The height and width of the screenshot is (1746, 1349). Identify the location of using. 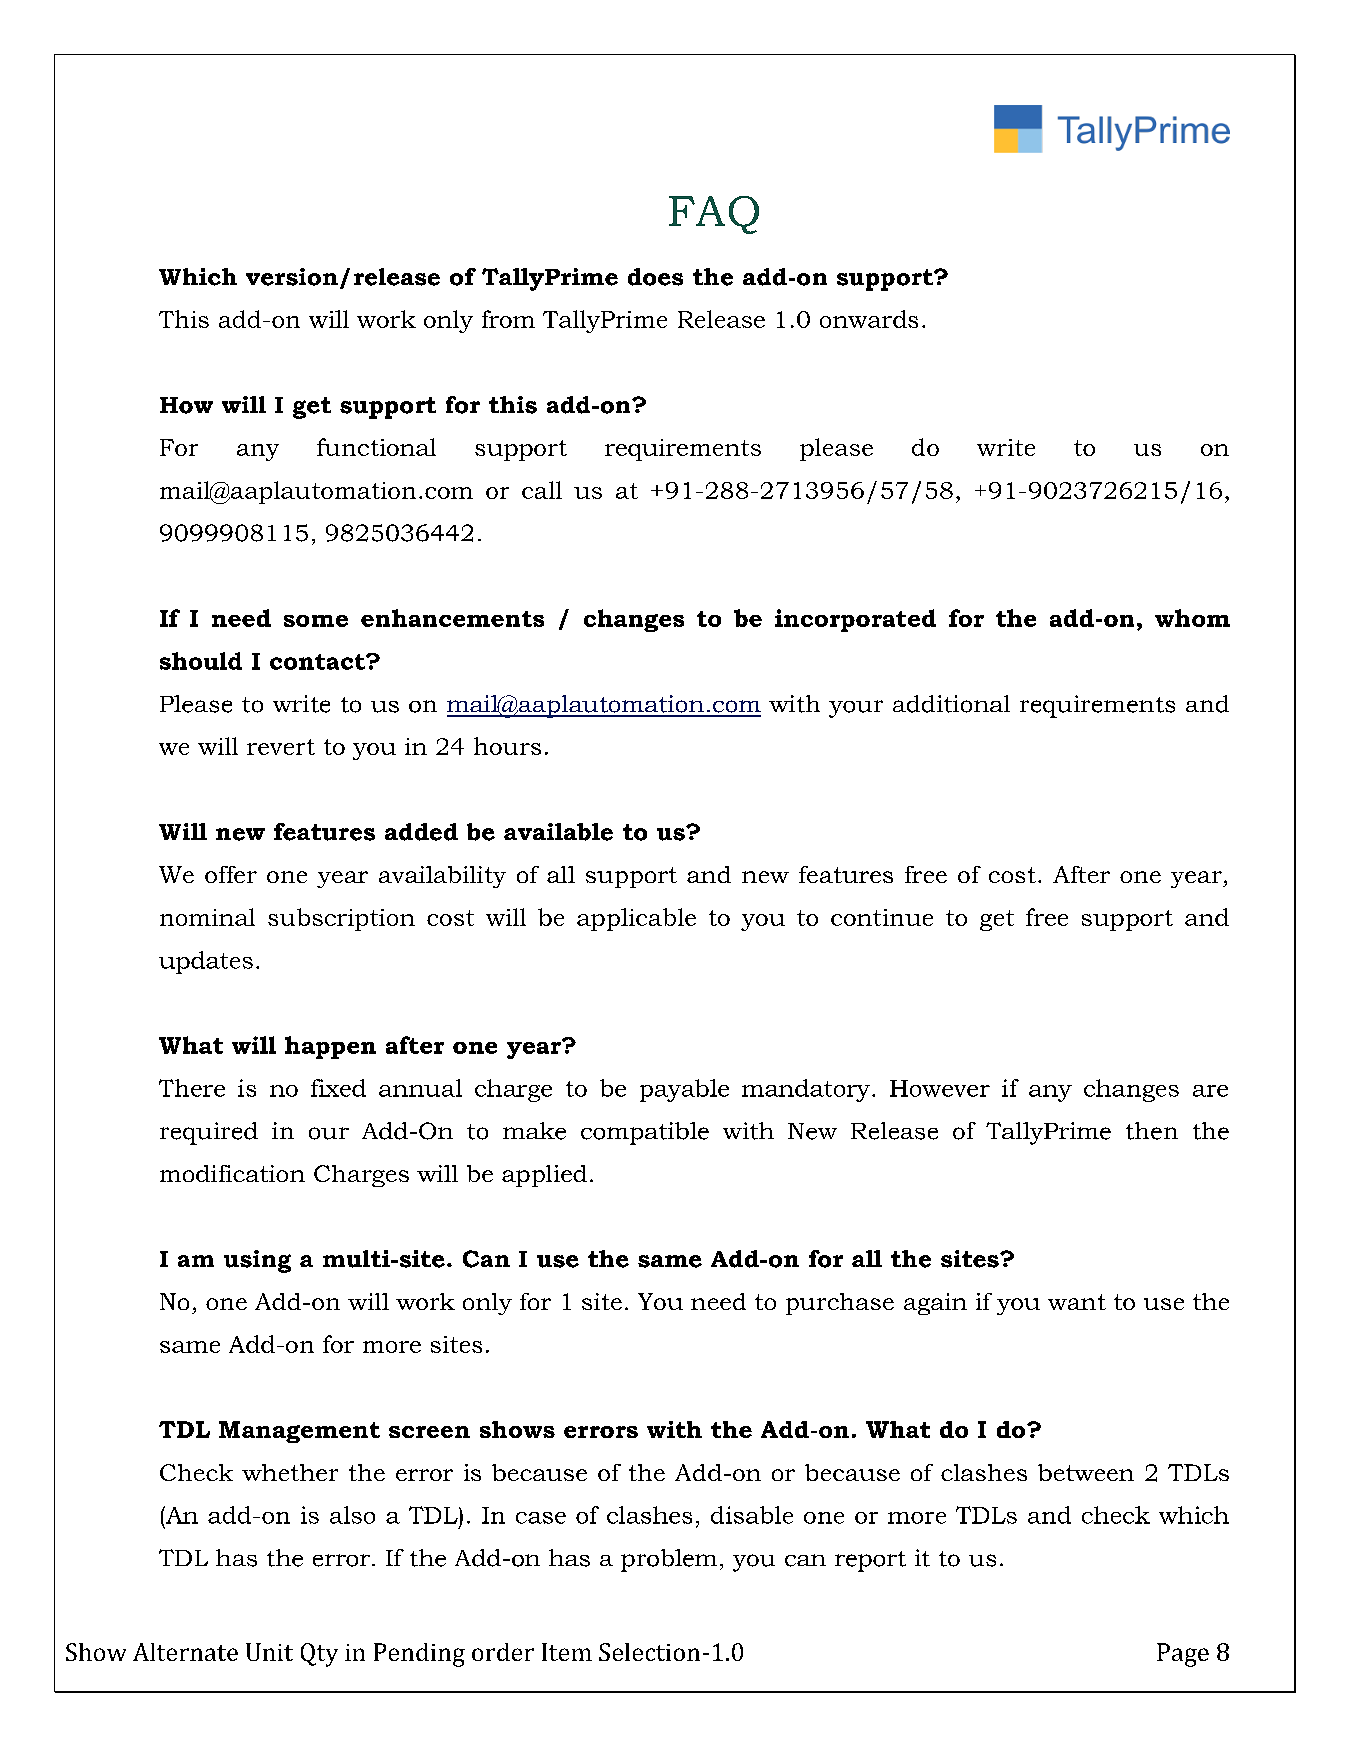
(257, 1261).
